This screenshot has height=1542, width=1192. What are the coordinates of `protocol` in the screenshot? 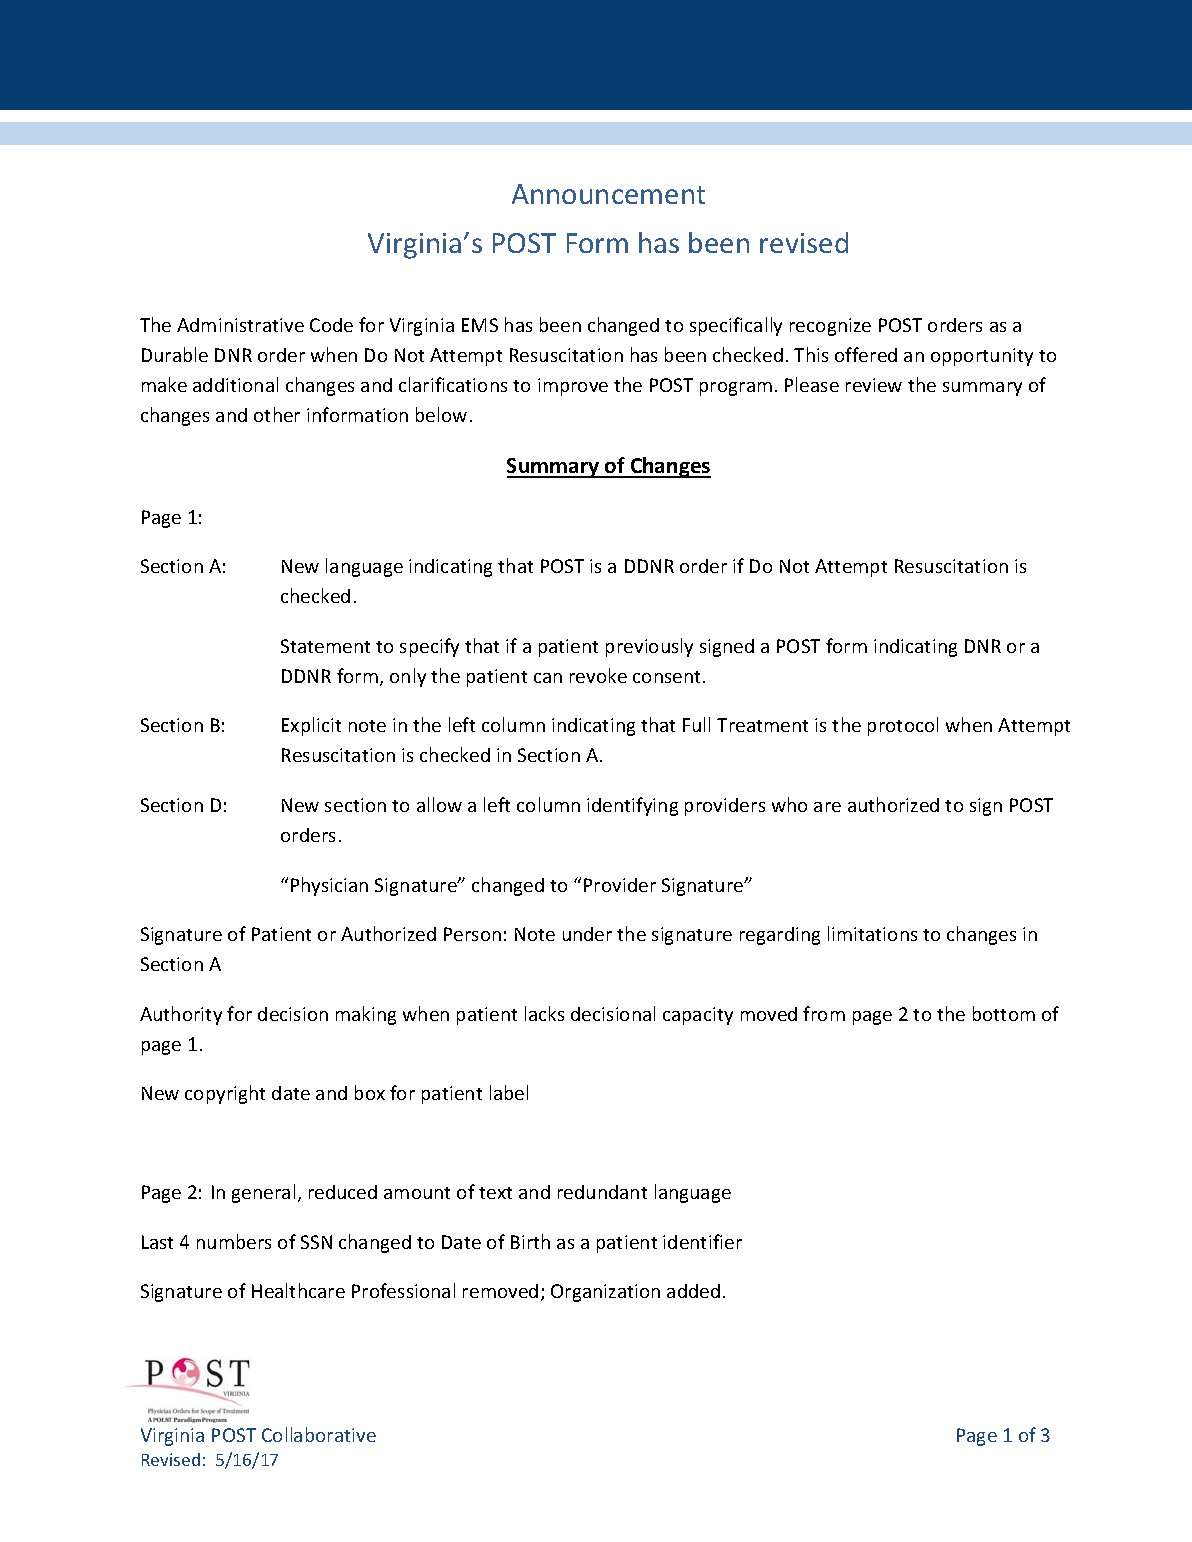 It's located at (903, 726).
